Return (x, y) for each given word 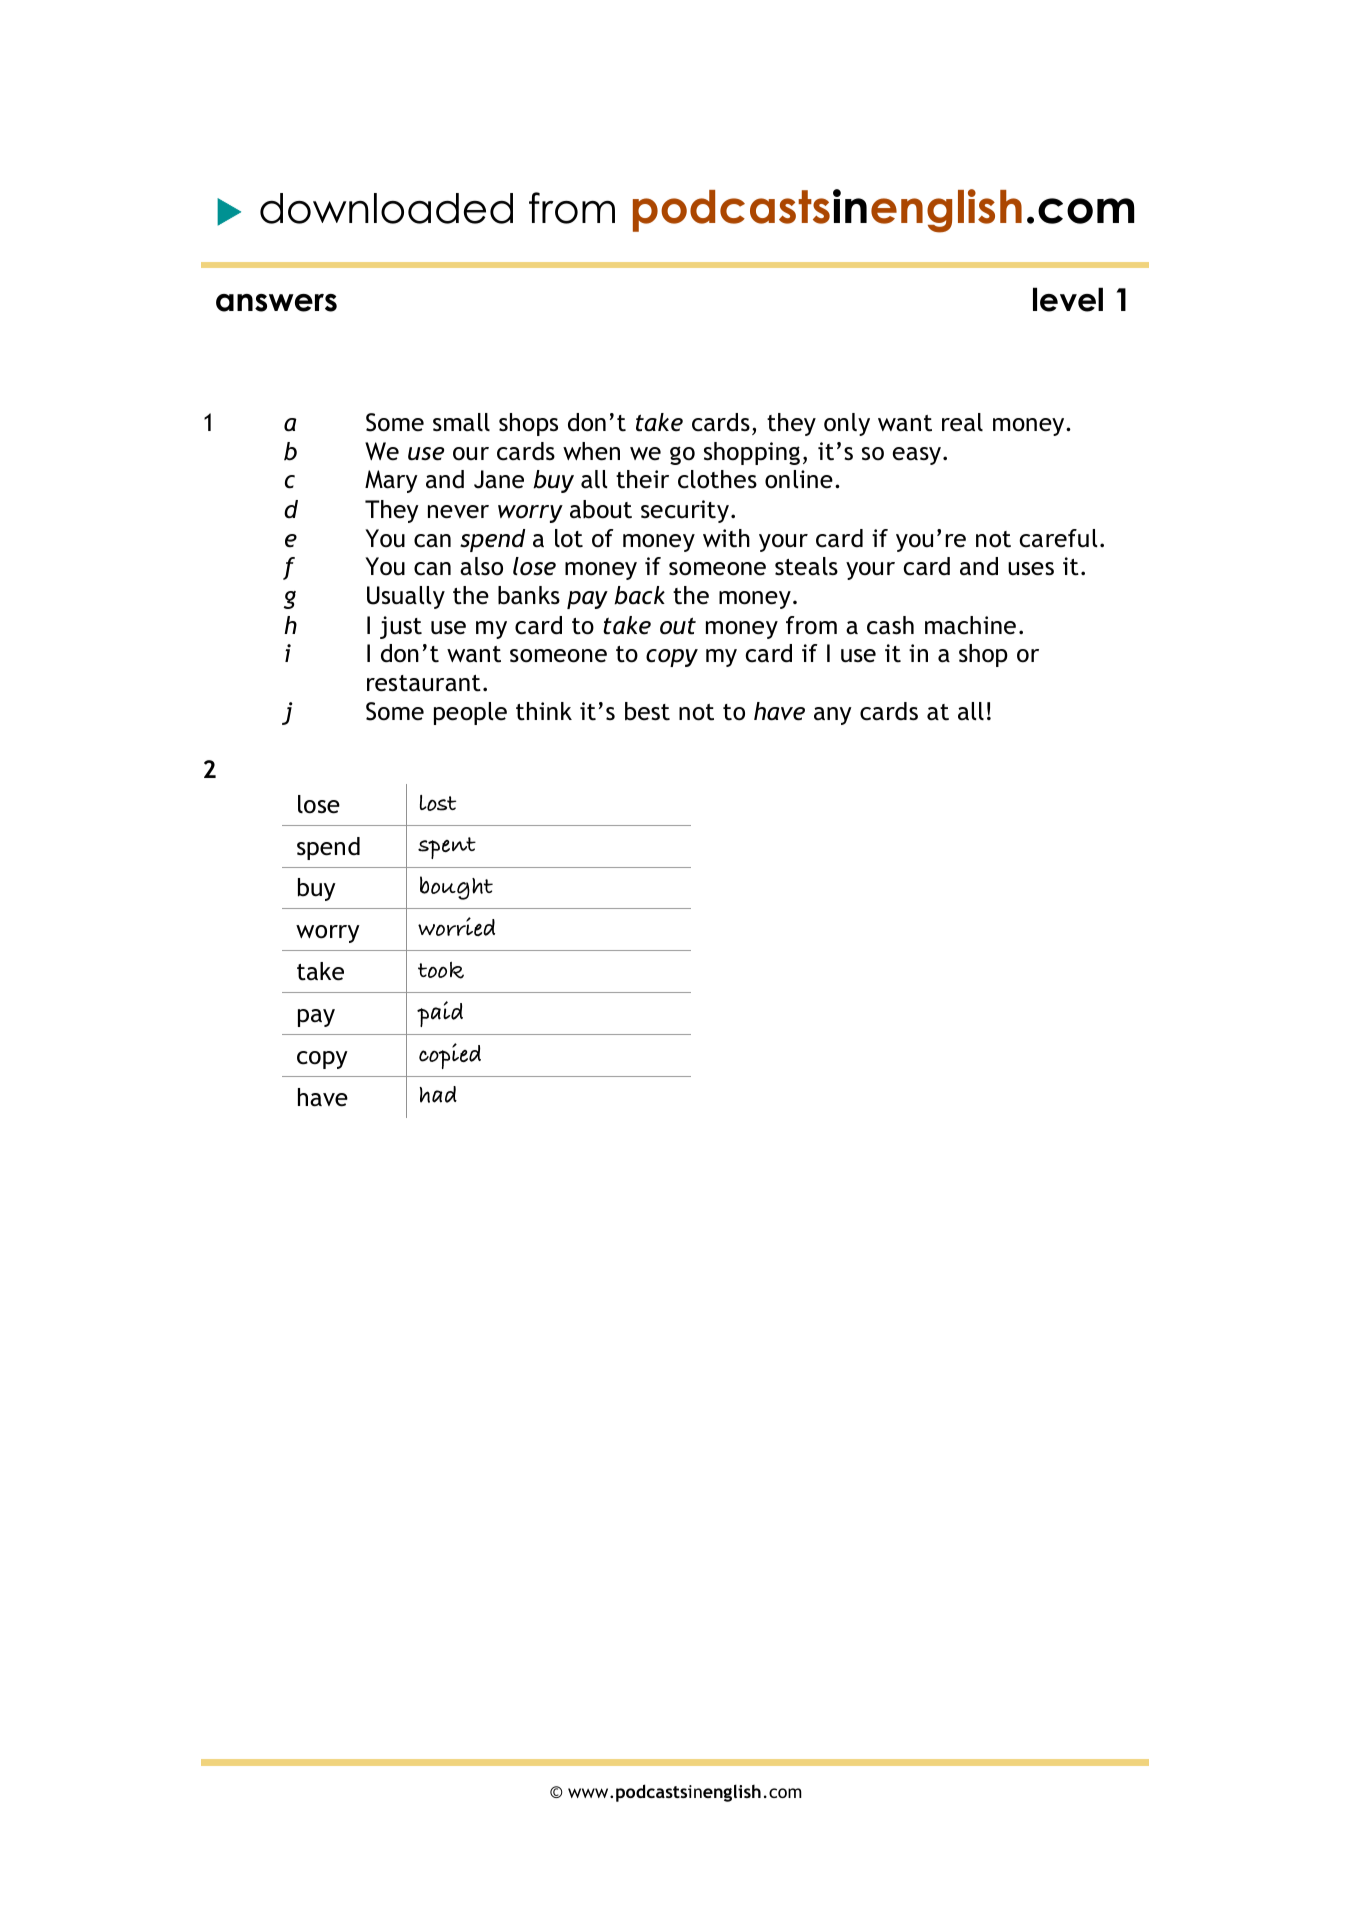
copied (450, 1056)
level (1068, 299)
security (685, 511)
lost (438, 803)
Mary (391, 481)
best (647, 711)
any (833, 716)
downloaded (386, 208)
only (847, 424)
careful (1058, 538)
